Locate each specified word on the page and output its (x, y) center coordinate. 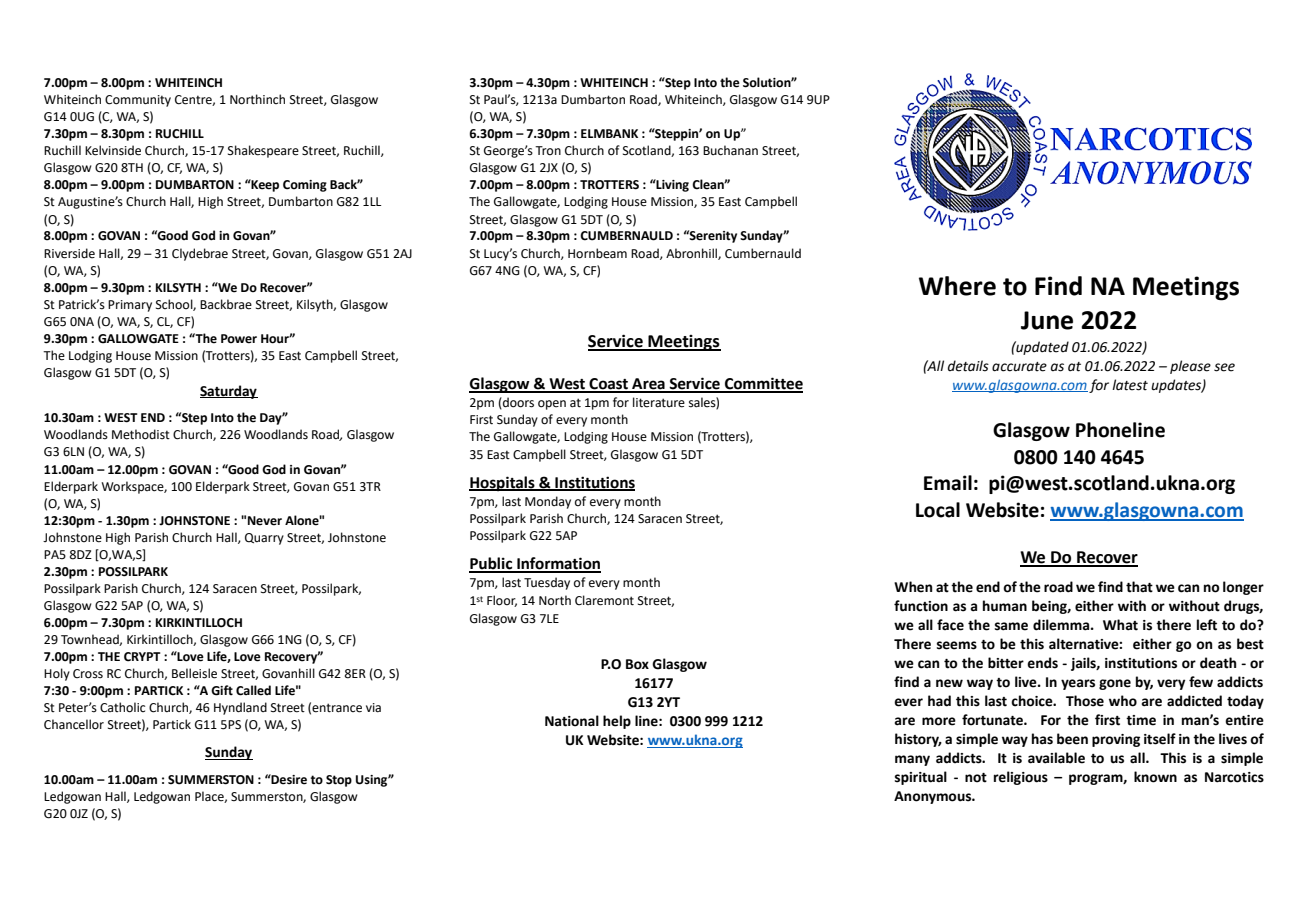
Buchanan (730, 150)
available (1056, 758)
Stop (339, 781)
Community (138, 101)
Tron (548, 150)
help (617, 722)
